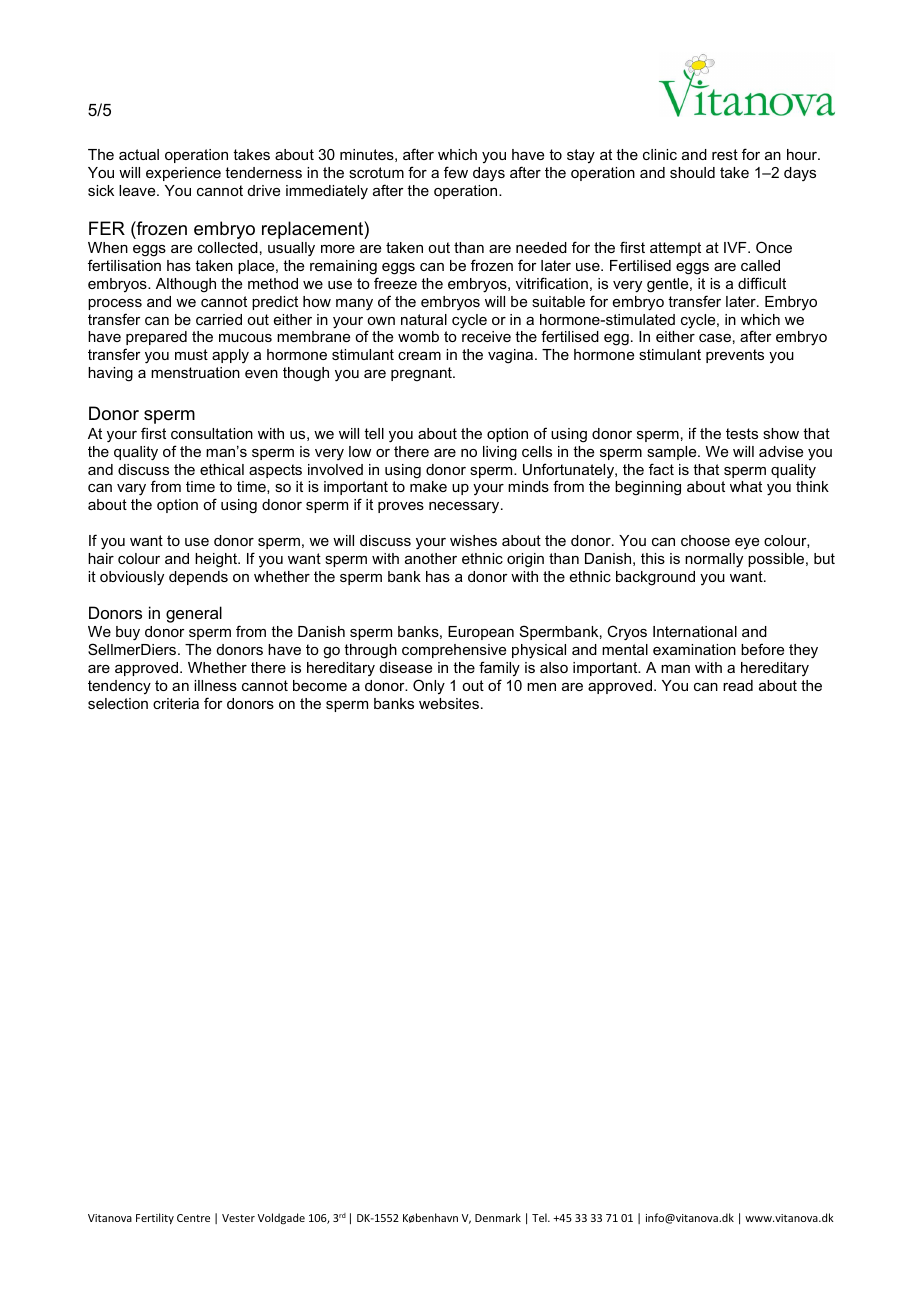 The image size is (924, 1308). What do you see at coordinates (193, 1218) in the screenshot?
I see `Centre` at bounding box center [193, 1218].
